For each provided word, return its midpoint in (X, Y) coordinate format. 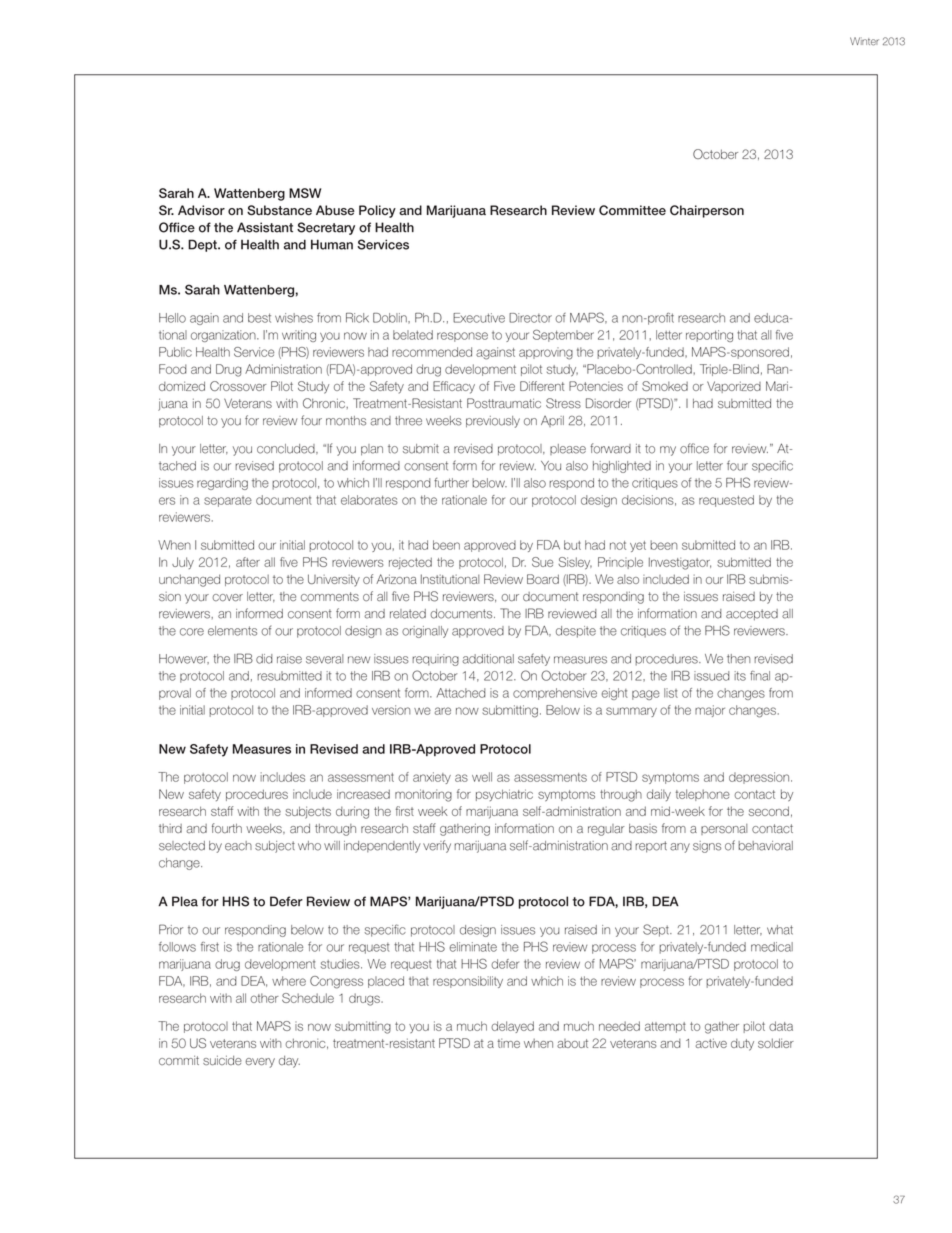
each (238, 846)
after (248, 562)
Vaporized (734, 387)
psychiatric (504, 795)
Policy (377, 211)
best (259, 318)
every (260, 1063)
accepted (752, 615)
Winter (864, 41)
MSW (305, 193)
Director (530, 318)
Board (543, 579)
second (769, 811)
